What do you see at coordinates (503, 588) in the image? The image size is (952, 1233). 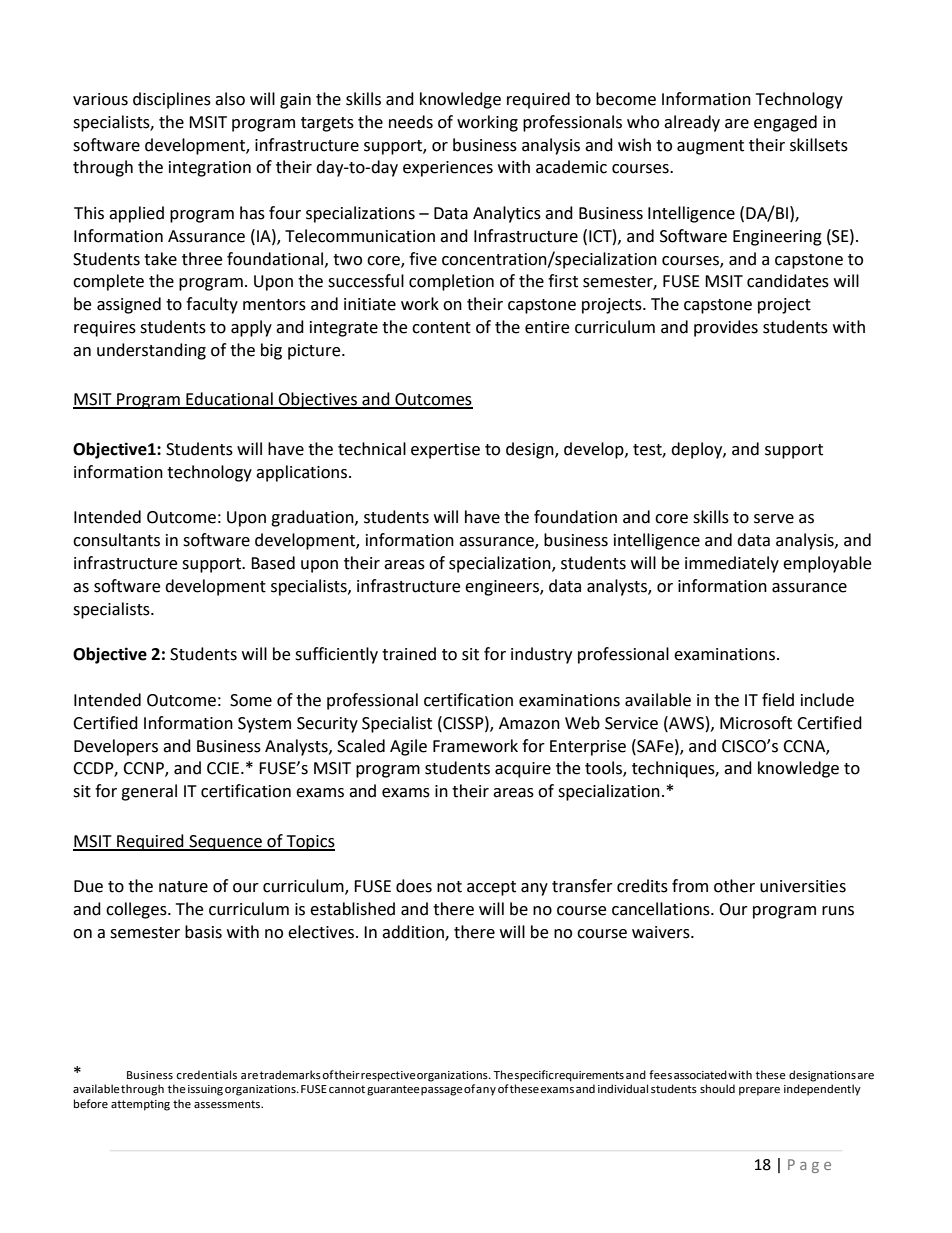 I see `engineers` at bounding box center [503, 588].
